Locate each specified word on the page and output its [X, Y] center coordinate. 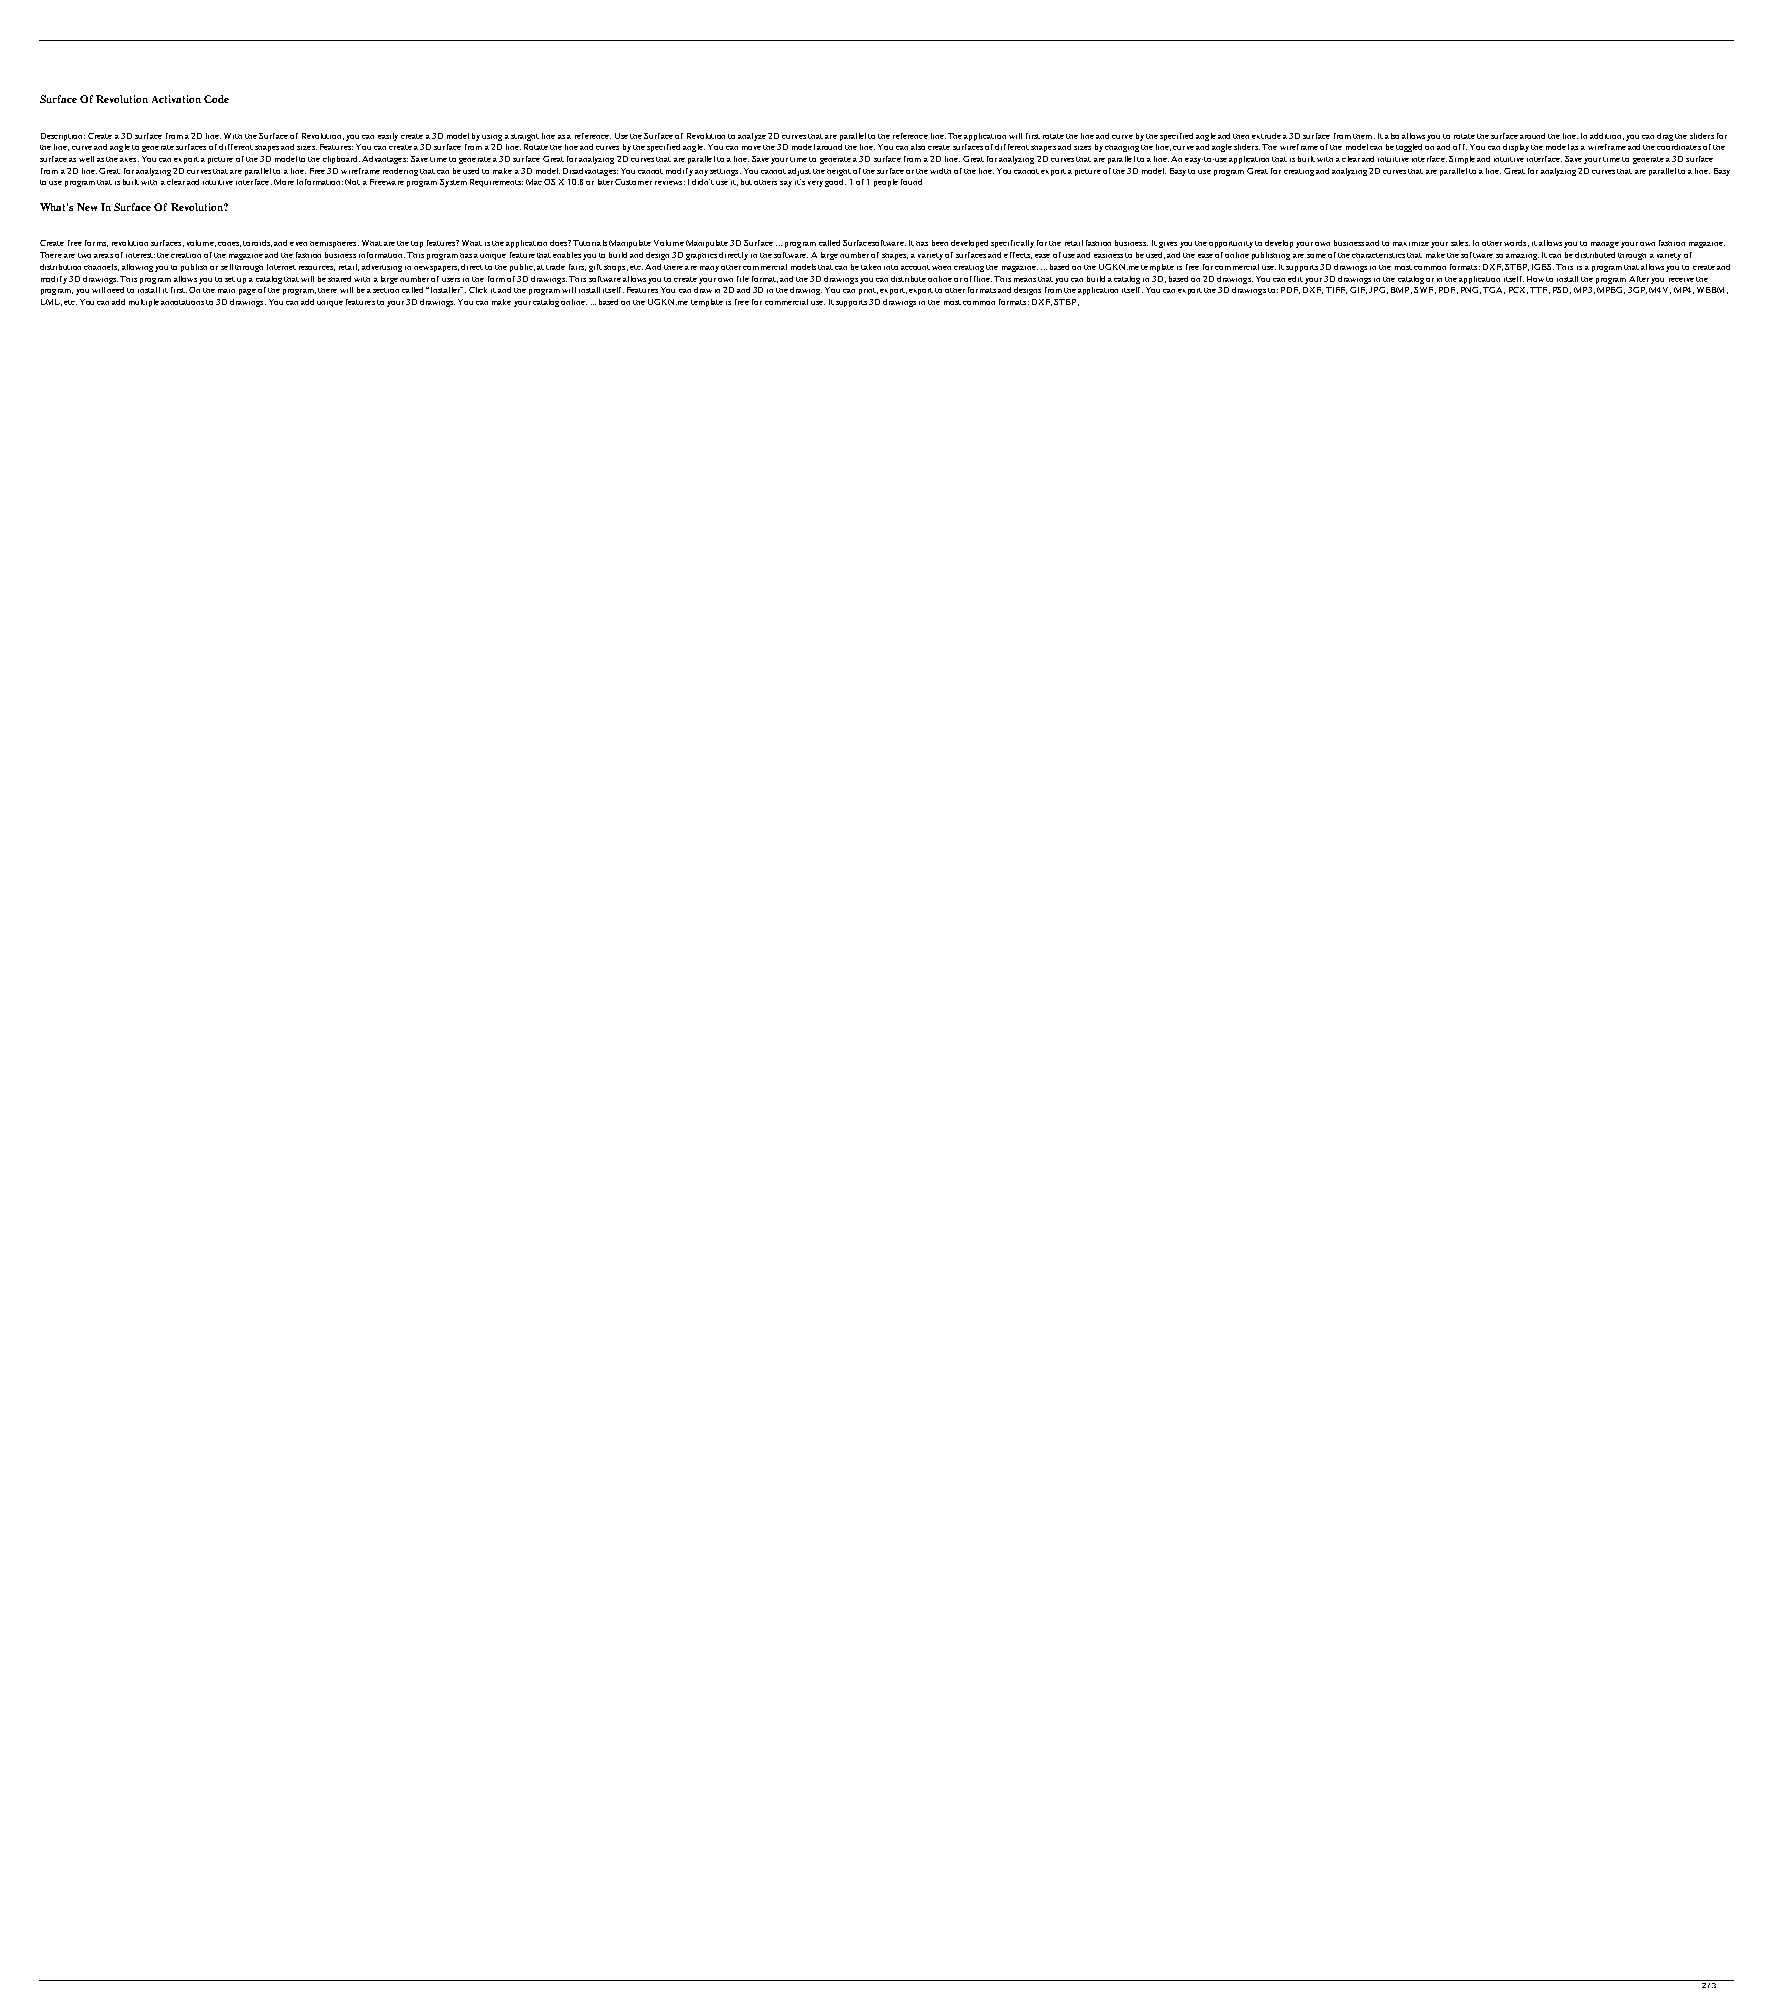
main [226, 291]
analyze [752, 137]
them [1364, 136]
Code [216, 99]
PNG [1471, 290]
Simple [1462, 160]
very [815, 184]
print [868, 291]
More [284, 182]
